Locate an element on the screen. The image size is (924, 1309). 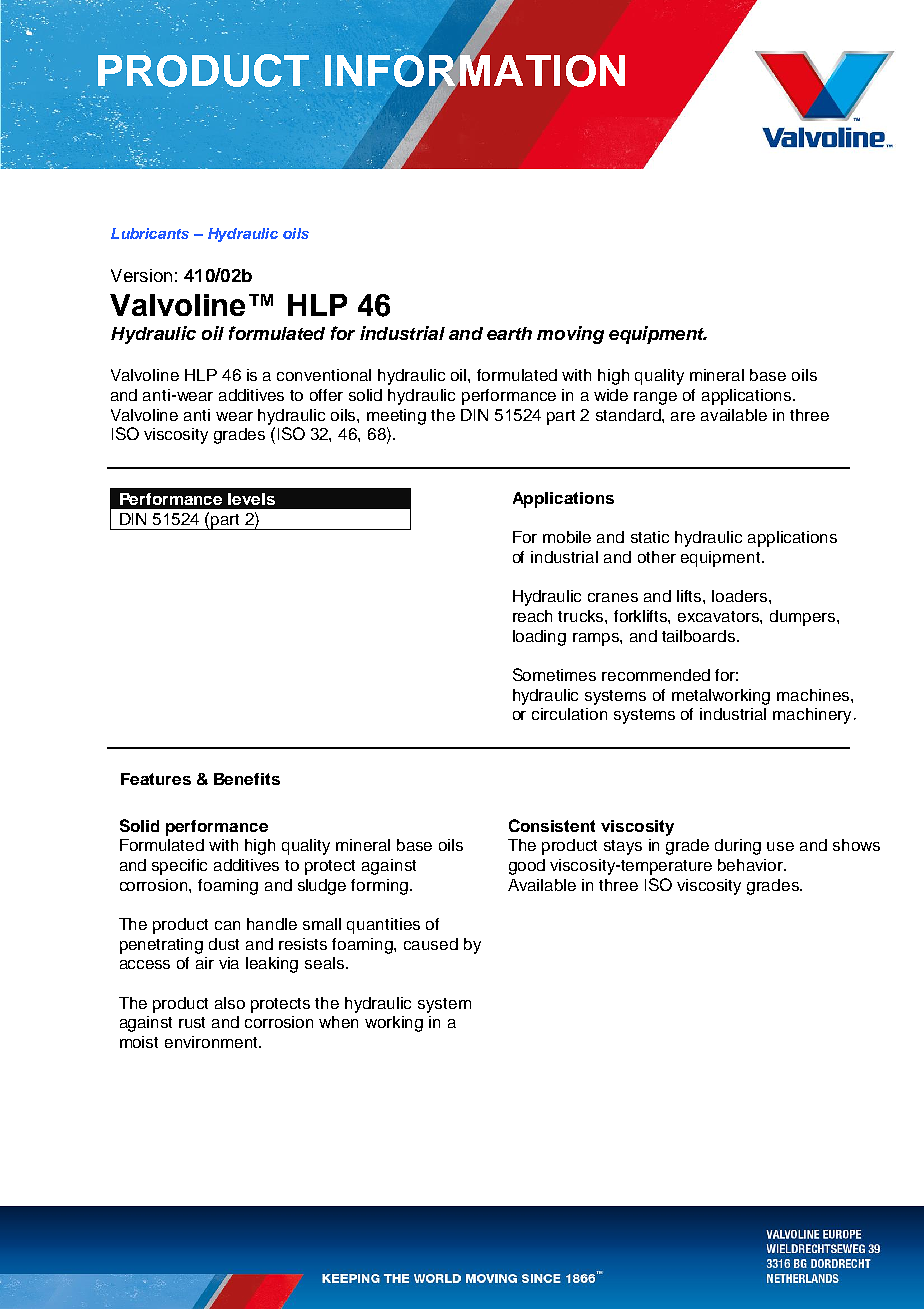
mobile is located at coordinates (567, 537).
